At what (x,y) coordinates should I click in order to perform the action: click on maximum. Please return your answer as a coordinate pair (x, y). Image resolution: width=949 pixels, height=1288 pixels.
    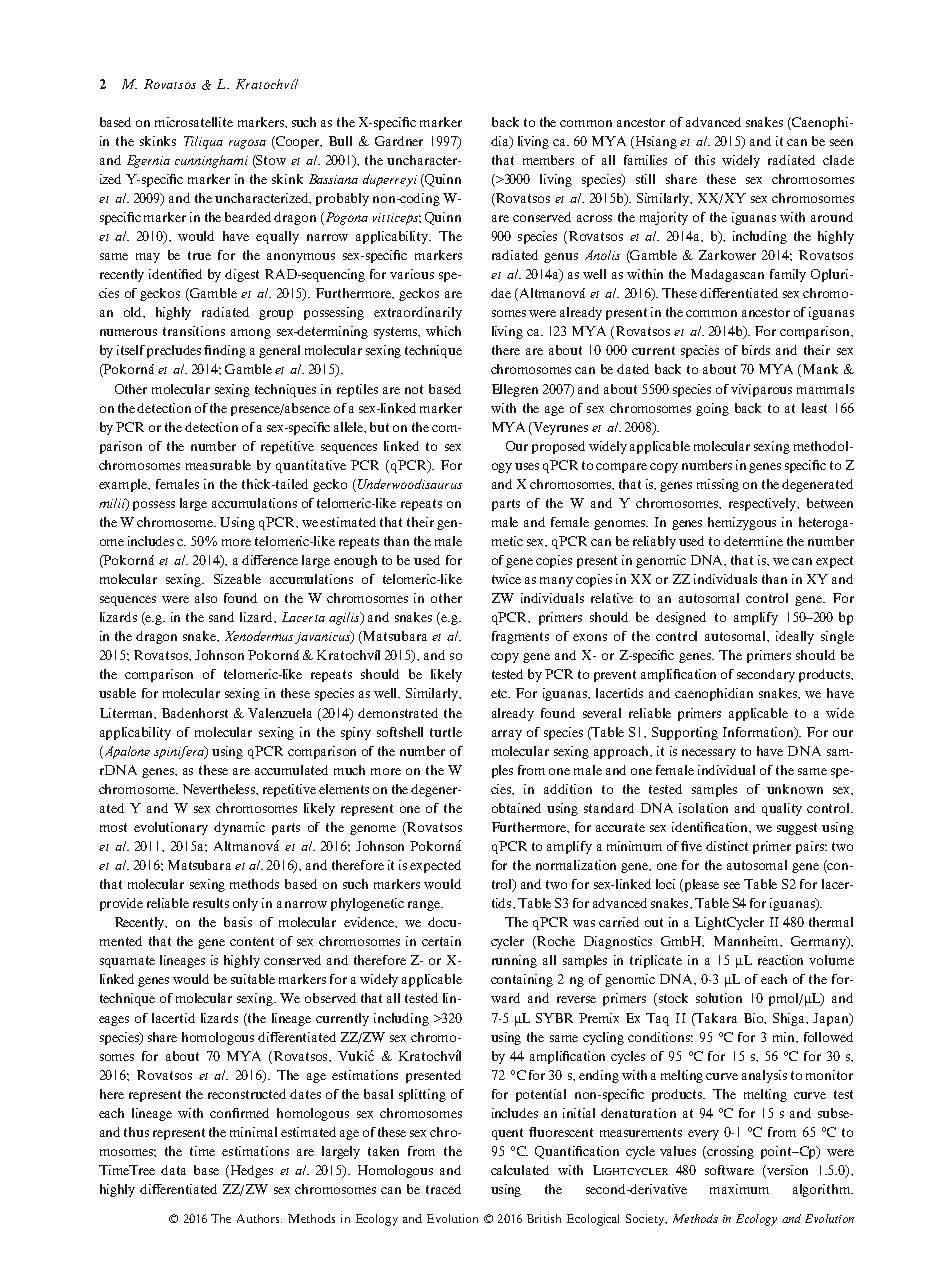
    Looking at the image, I should click on (739, 1189).
